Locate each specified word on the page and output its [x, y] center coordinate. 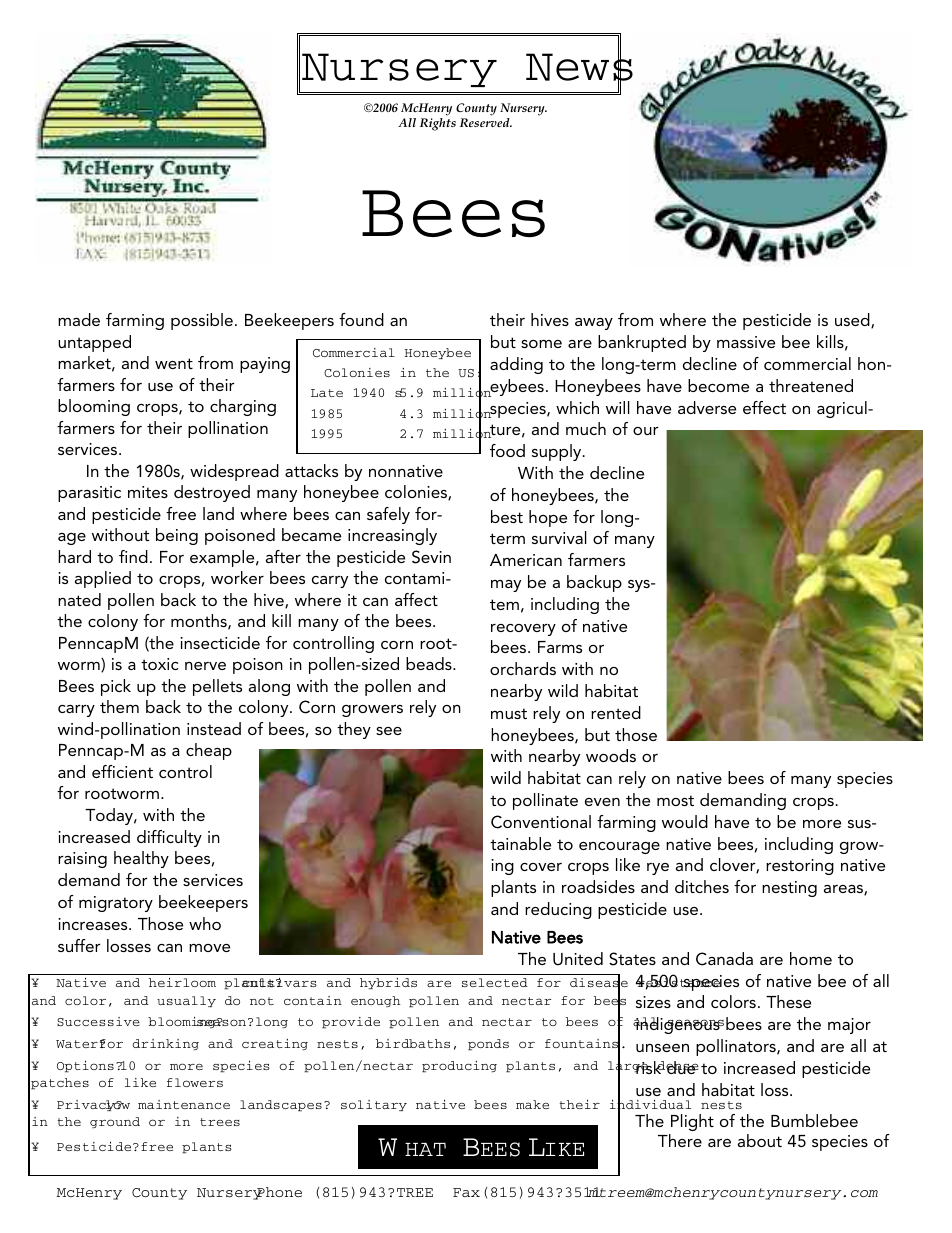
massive [746, 342]
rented [616, 712]
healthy [141, 859]
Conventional [541, 822]
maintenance [184, 1104]
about [760, 1140]
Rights [438, 124]
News [579, 68]
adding [516, 365]
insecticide [220, 642]
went [174, 363]
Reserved [486, 122]
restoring [800, 867]
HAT [425, 1149]
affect [416, 599]
